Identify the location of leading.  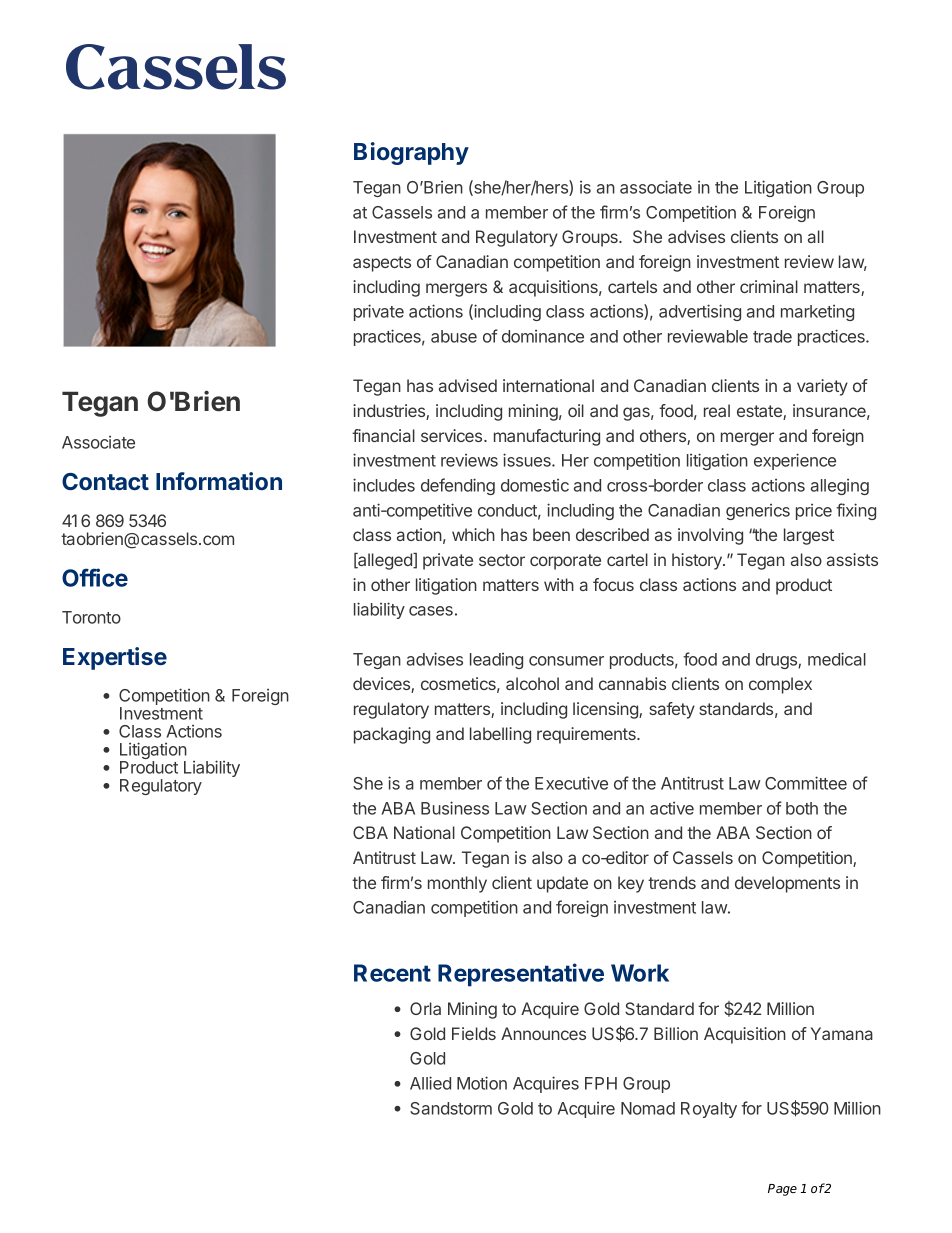
(496, 661).
